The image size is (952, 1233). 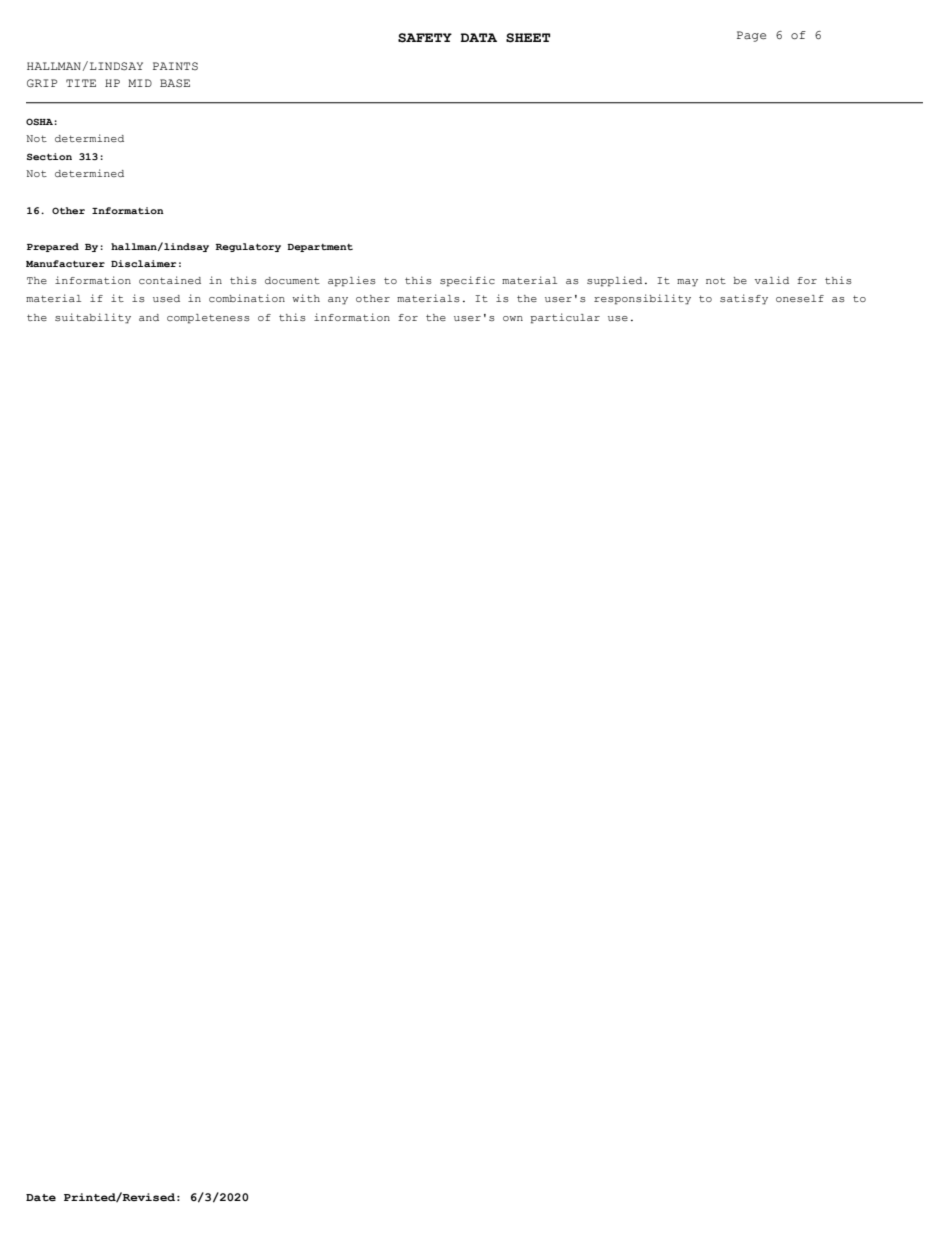 What do you see at coordinates (751, 36) in the screenshot?
I see `Page` at bounding box center [751, 36].
